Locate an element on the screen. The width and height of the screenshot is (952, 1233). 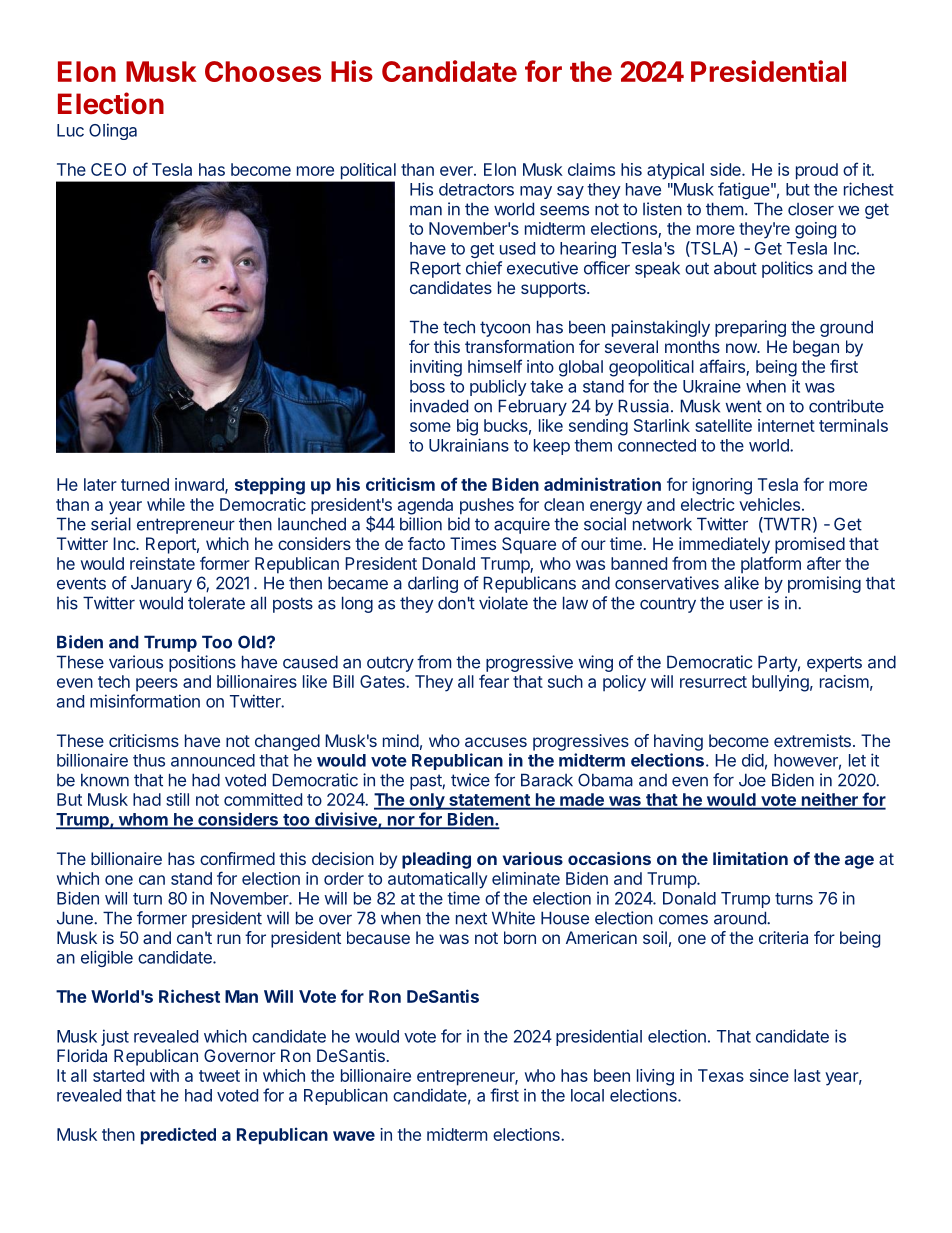
run is located at coordinates (229, 939).
